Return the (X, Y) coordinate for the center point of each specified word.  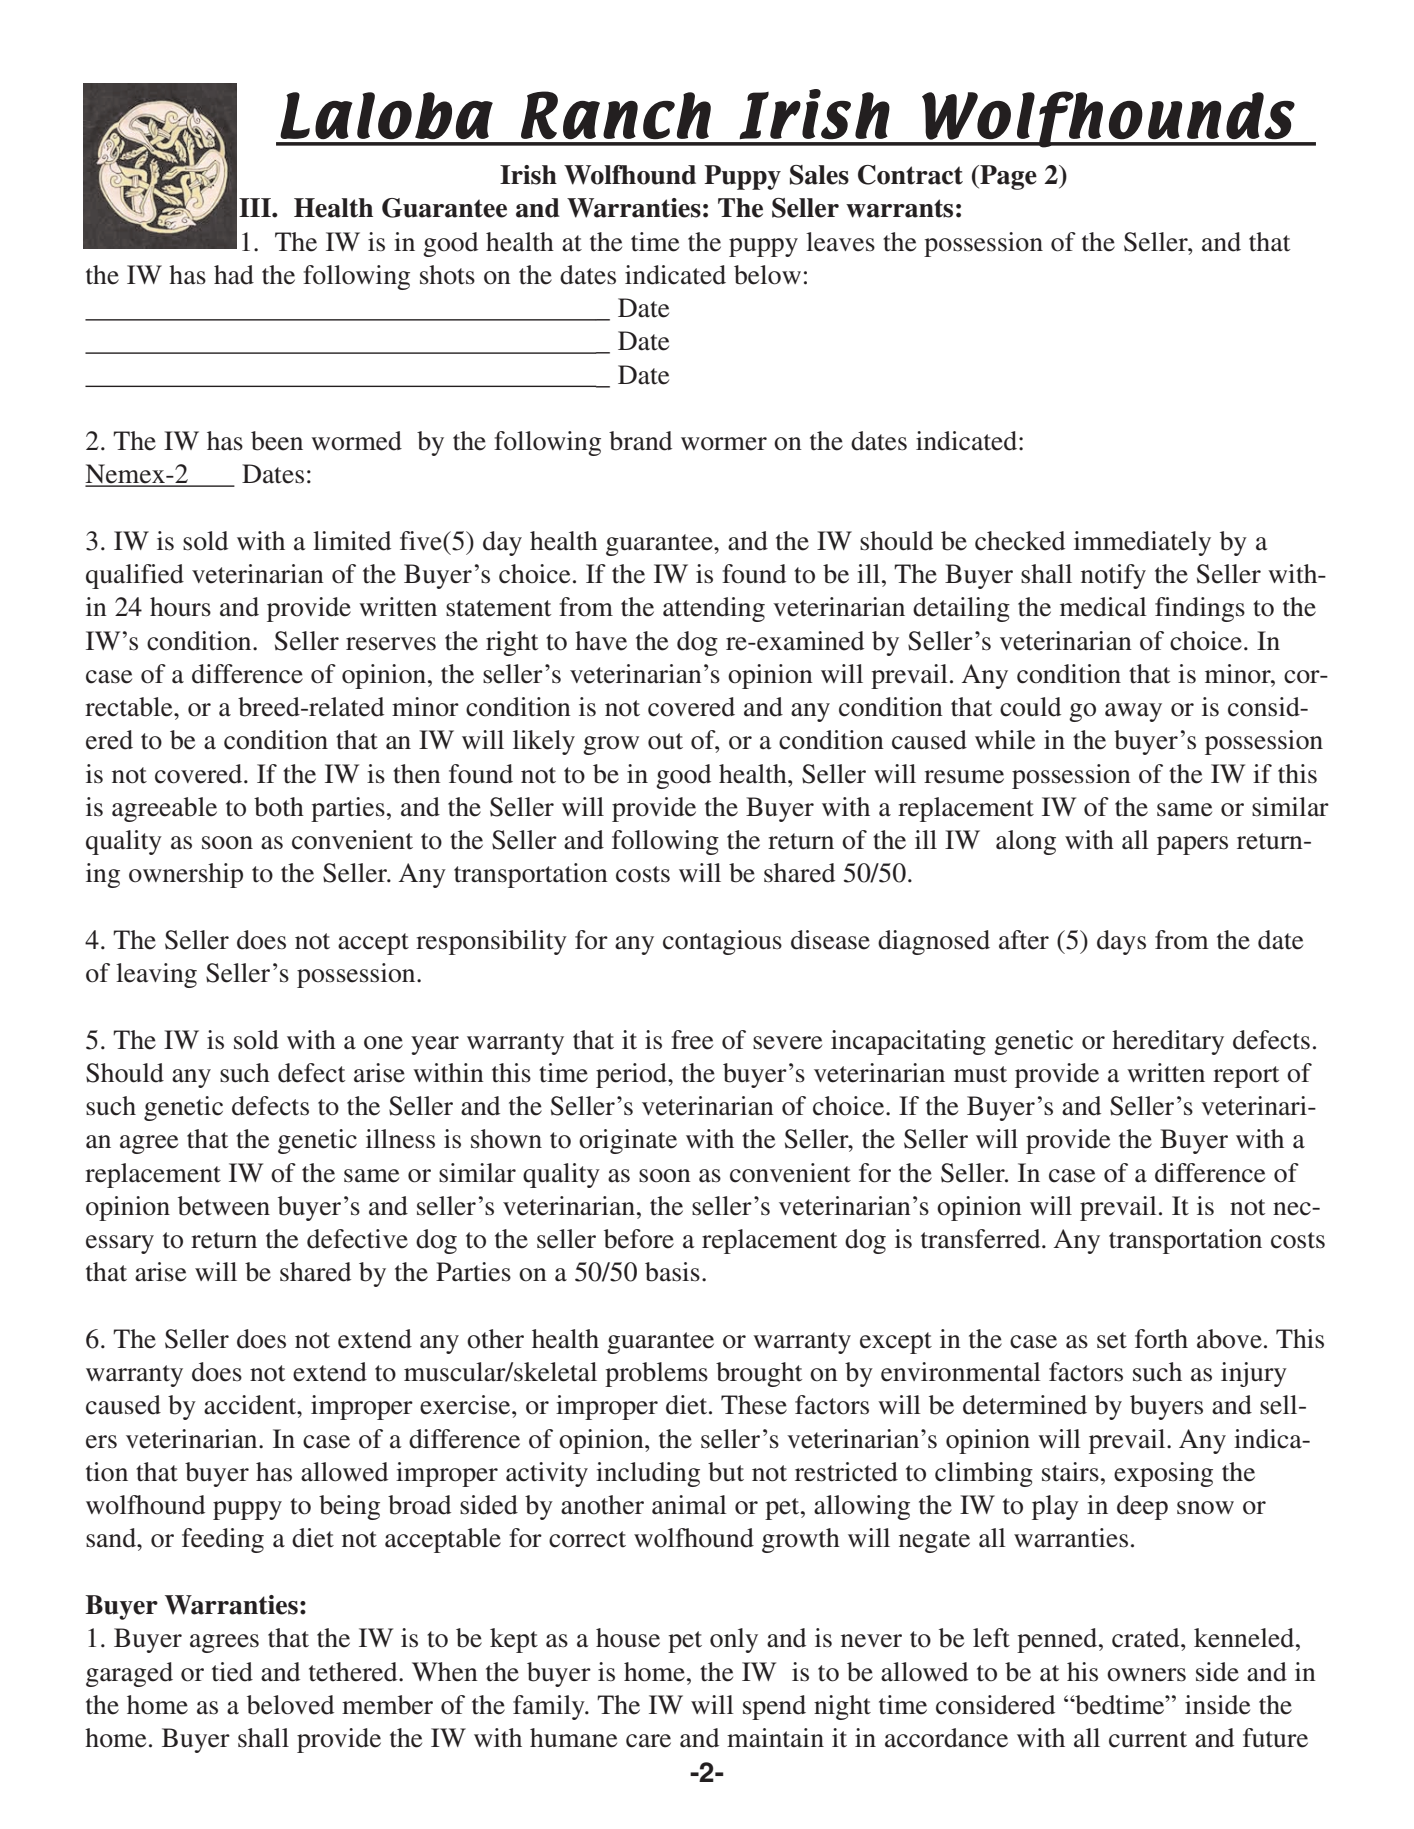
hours (180, 607)
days (1121, 942)
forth (1161, 1339)
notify (1113, 576)
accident (251, 1405)
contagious (722, 942)
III (256, 207)
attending (714, 609)
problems (656, 1374)
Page (1007, 177)
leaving (156, 975)
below (767, 275)
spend (774, 1707)
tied (232, 1672)
